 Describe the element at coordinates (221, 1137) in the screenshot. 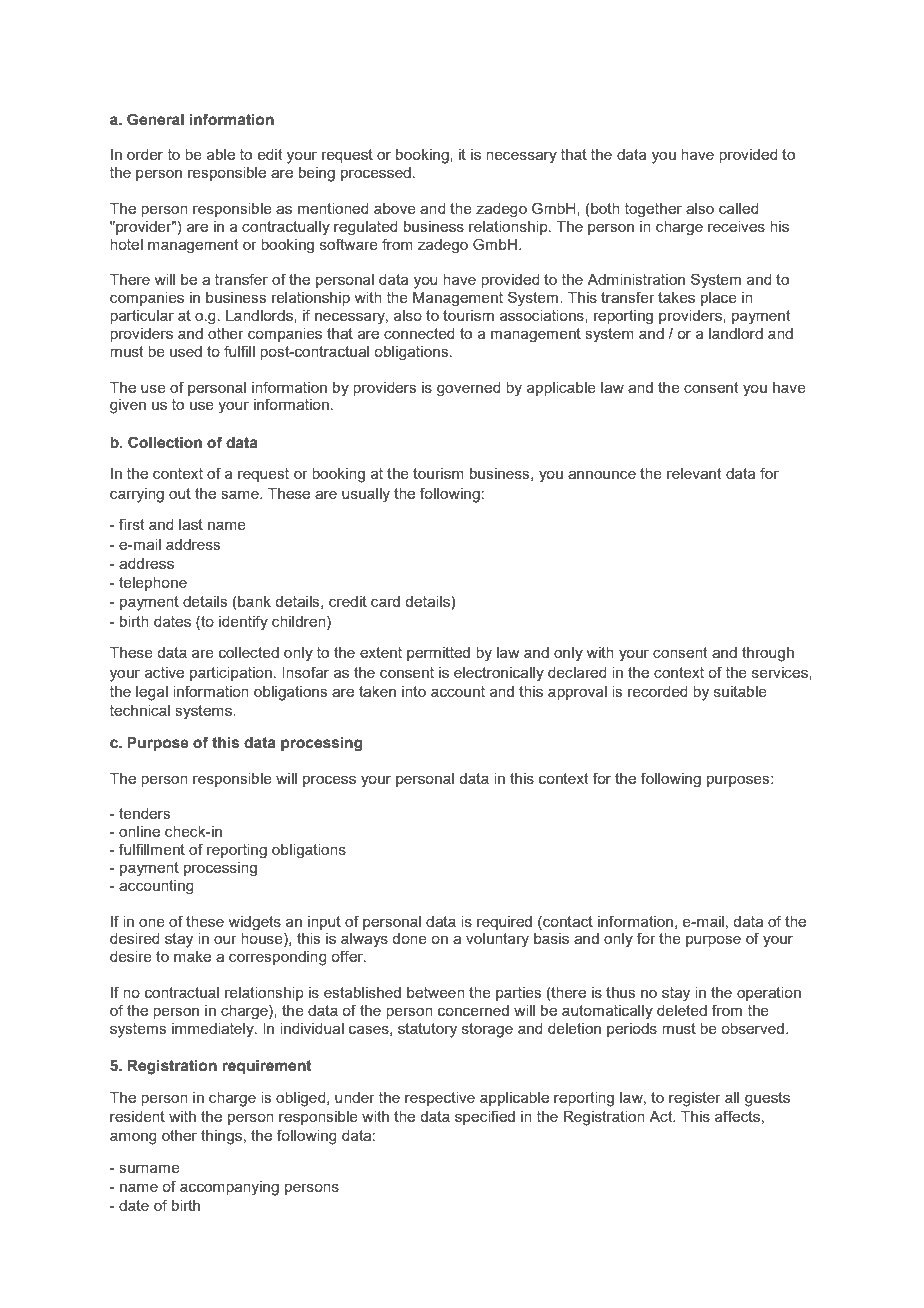

I see `things` at that location.
